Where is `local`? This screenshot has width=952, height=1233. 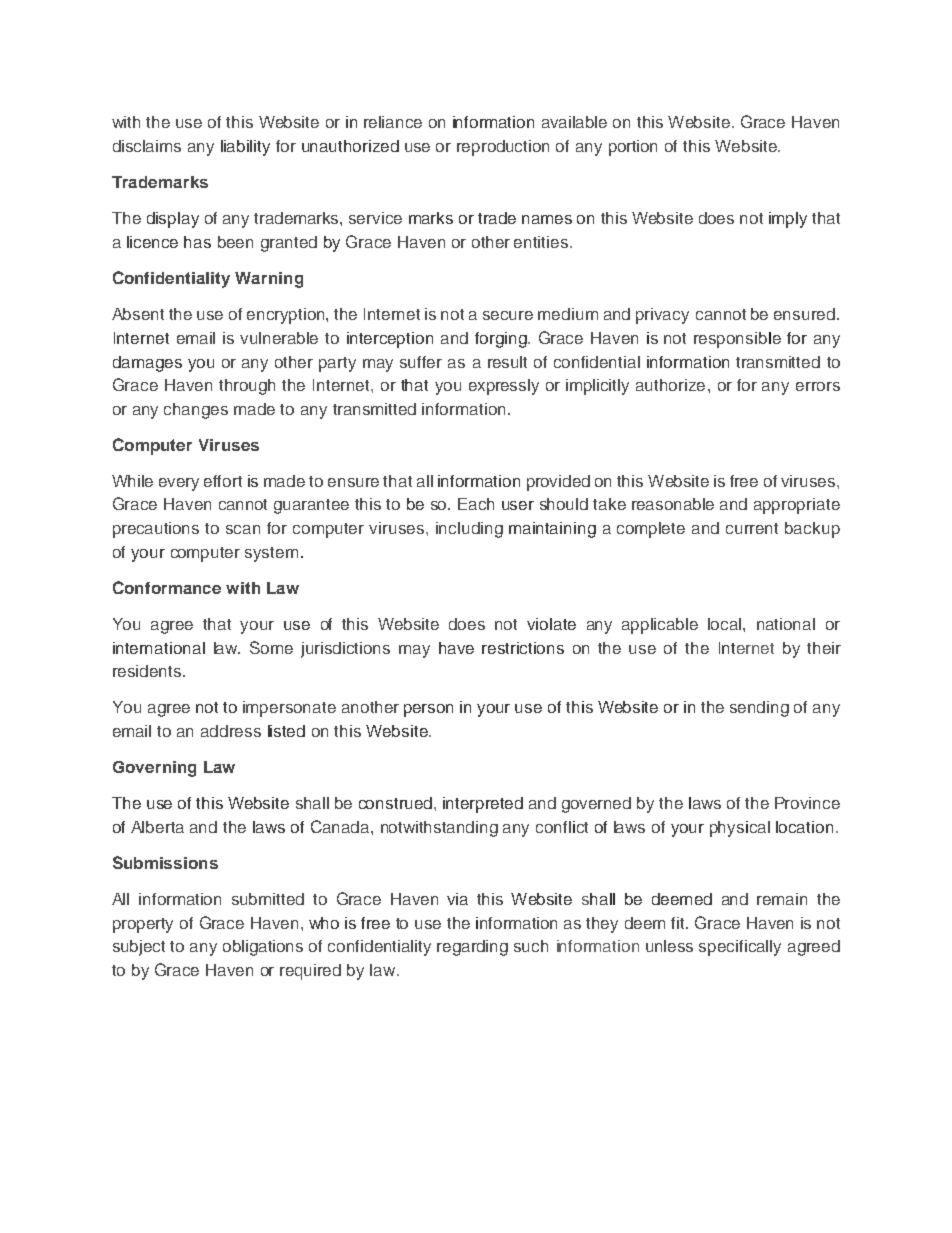
local is located at coordinates (726, 624).
